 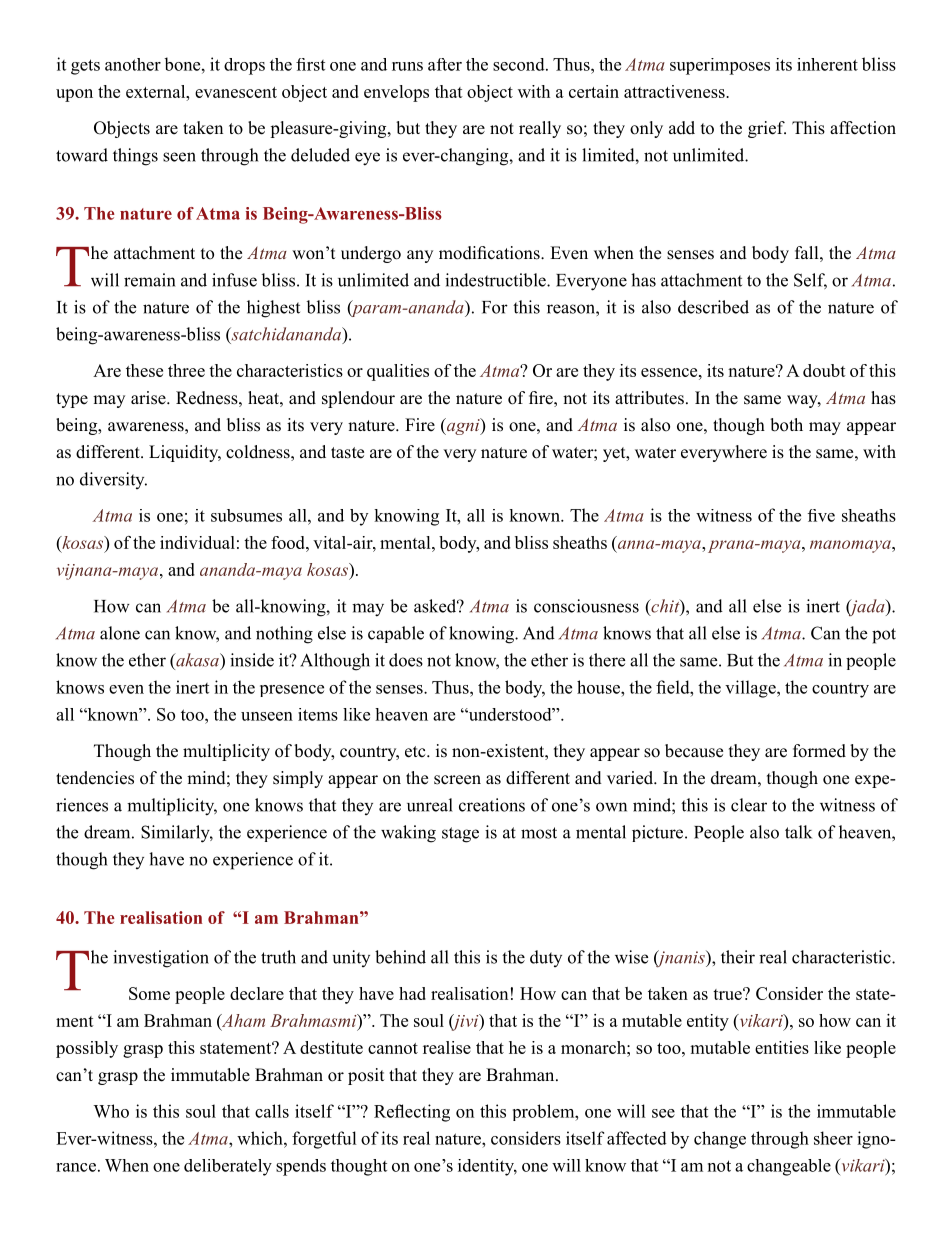 I want to click on external, so click(x=157, y=91).
